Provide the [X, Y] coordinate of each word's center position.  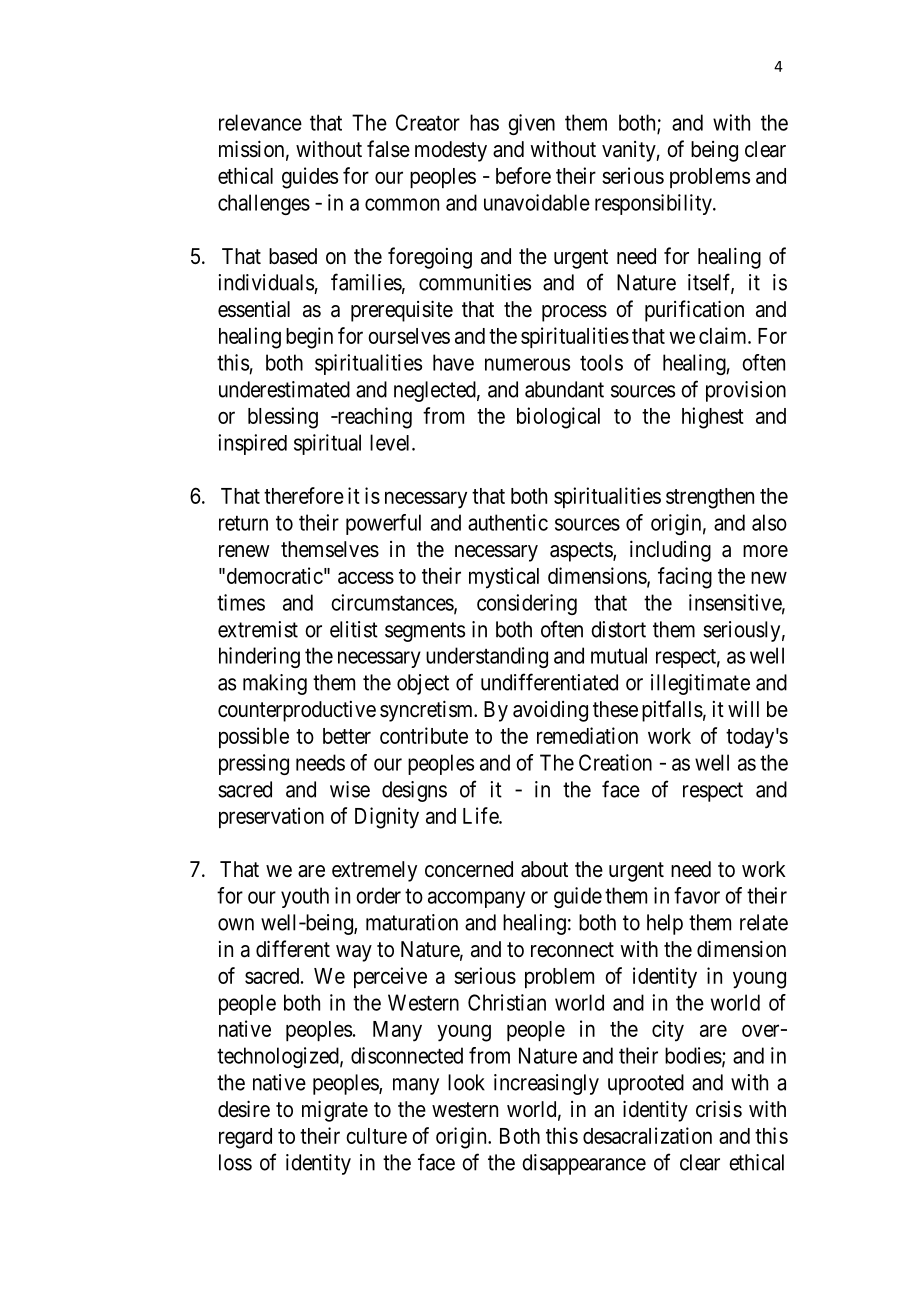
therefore [304, 495]
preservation [271, 817]
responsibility [654, 204]
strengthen [710, 498]
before [523, 175]
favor [697, 895]
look [466, 1082]
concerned [469, 869]
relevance [260, 122]
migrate [335, 1111]
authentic [508, 522]
